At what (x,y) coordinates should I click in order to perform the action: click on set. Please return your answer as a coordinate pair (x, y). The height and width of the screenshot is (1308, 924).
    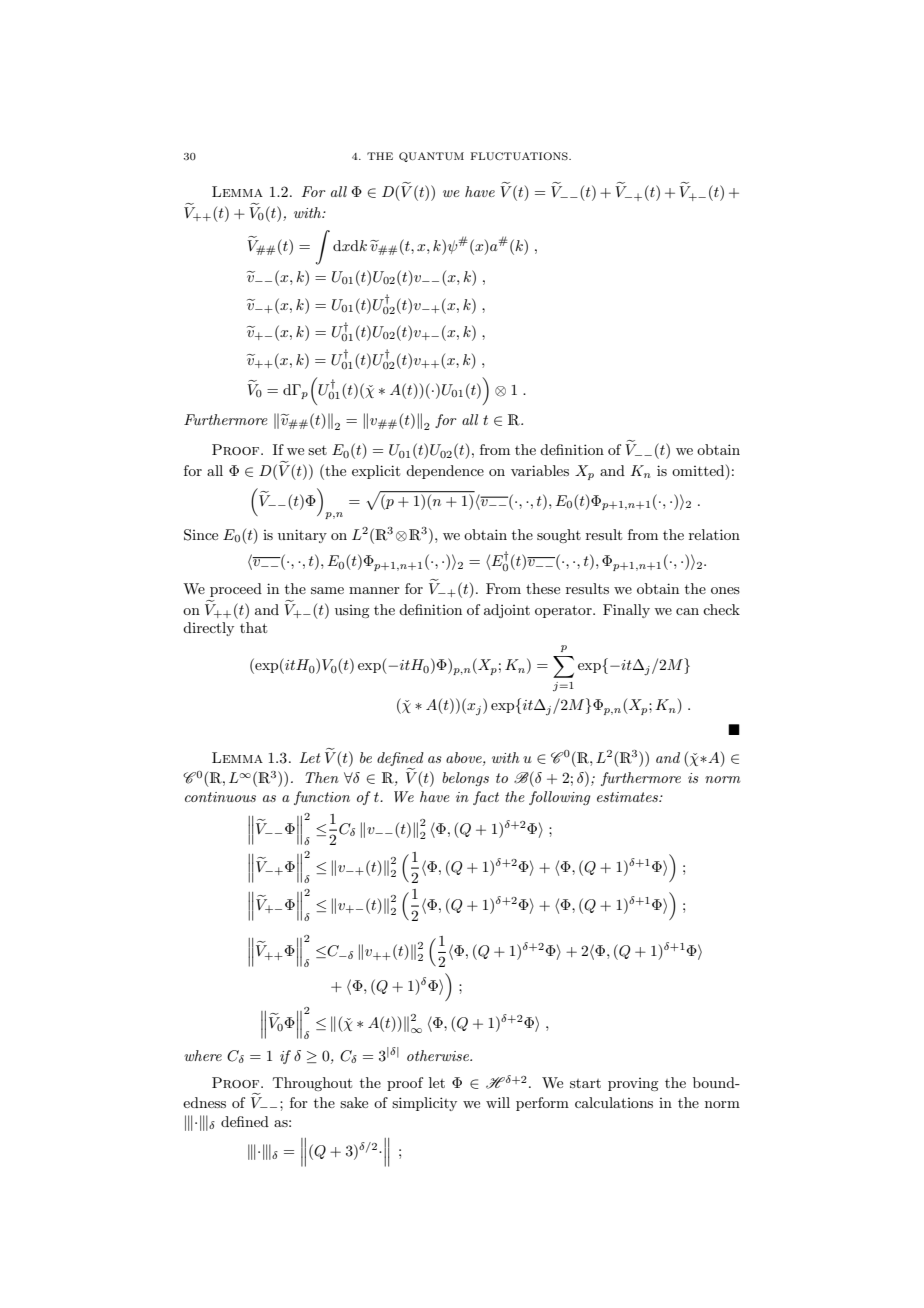
    Looking at the image, I should click on (317, 450).
